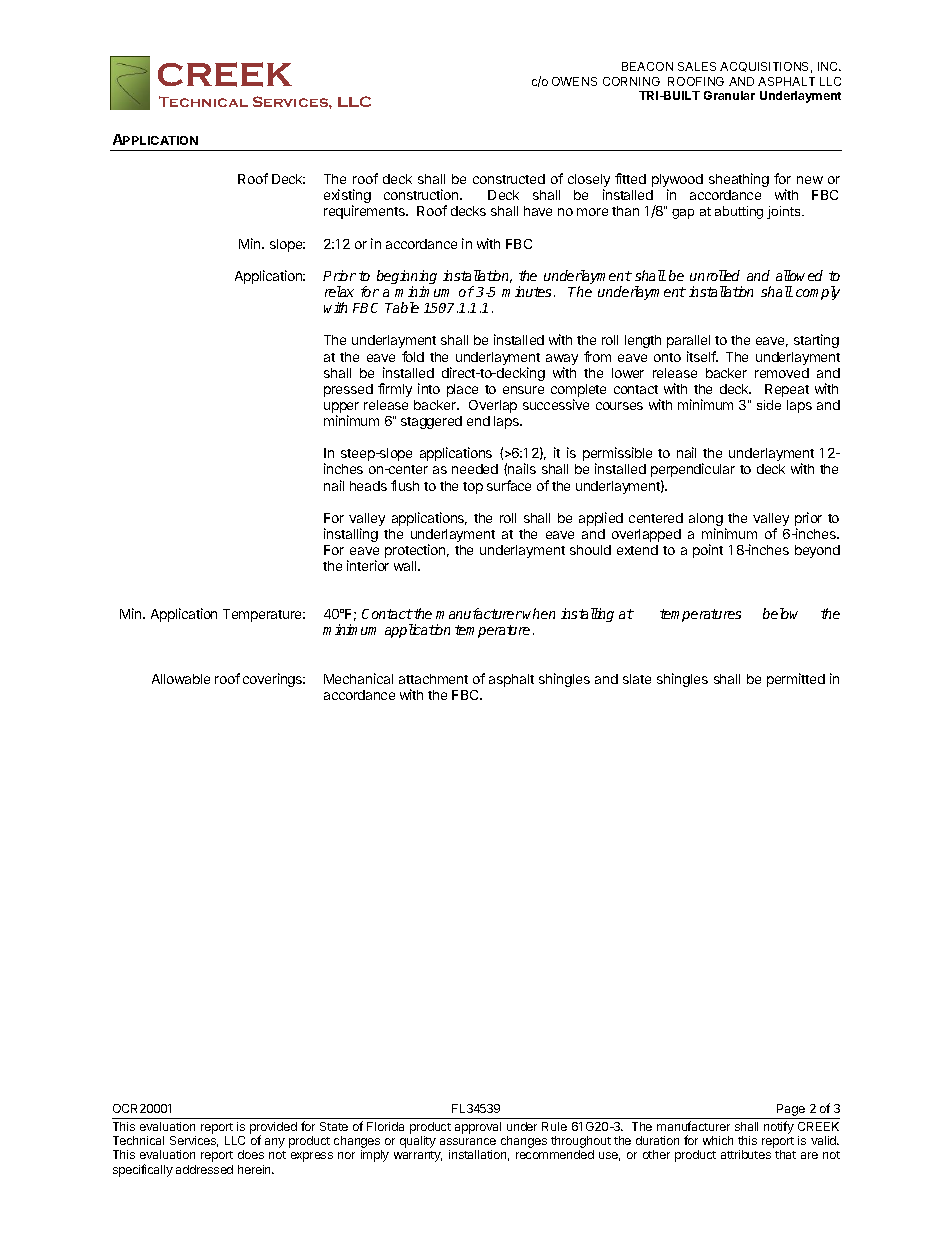 This screenshot has height=1233, width=952. Describe the element at coordinates (539, 613) in the screenshot. I see `when` at that location.
